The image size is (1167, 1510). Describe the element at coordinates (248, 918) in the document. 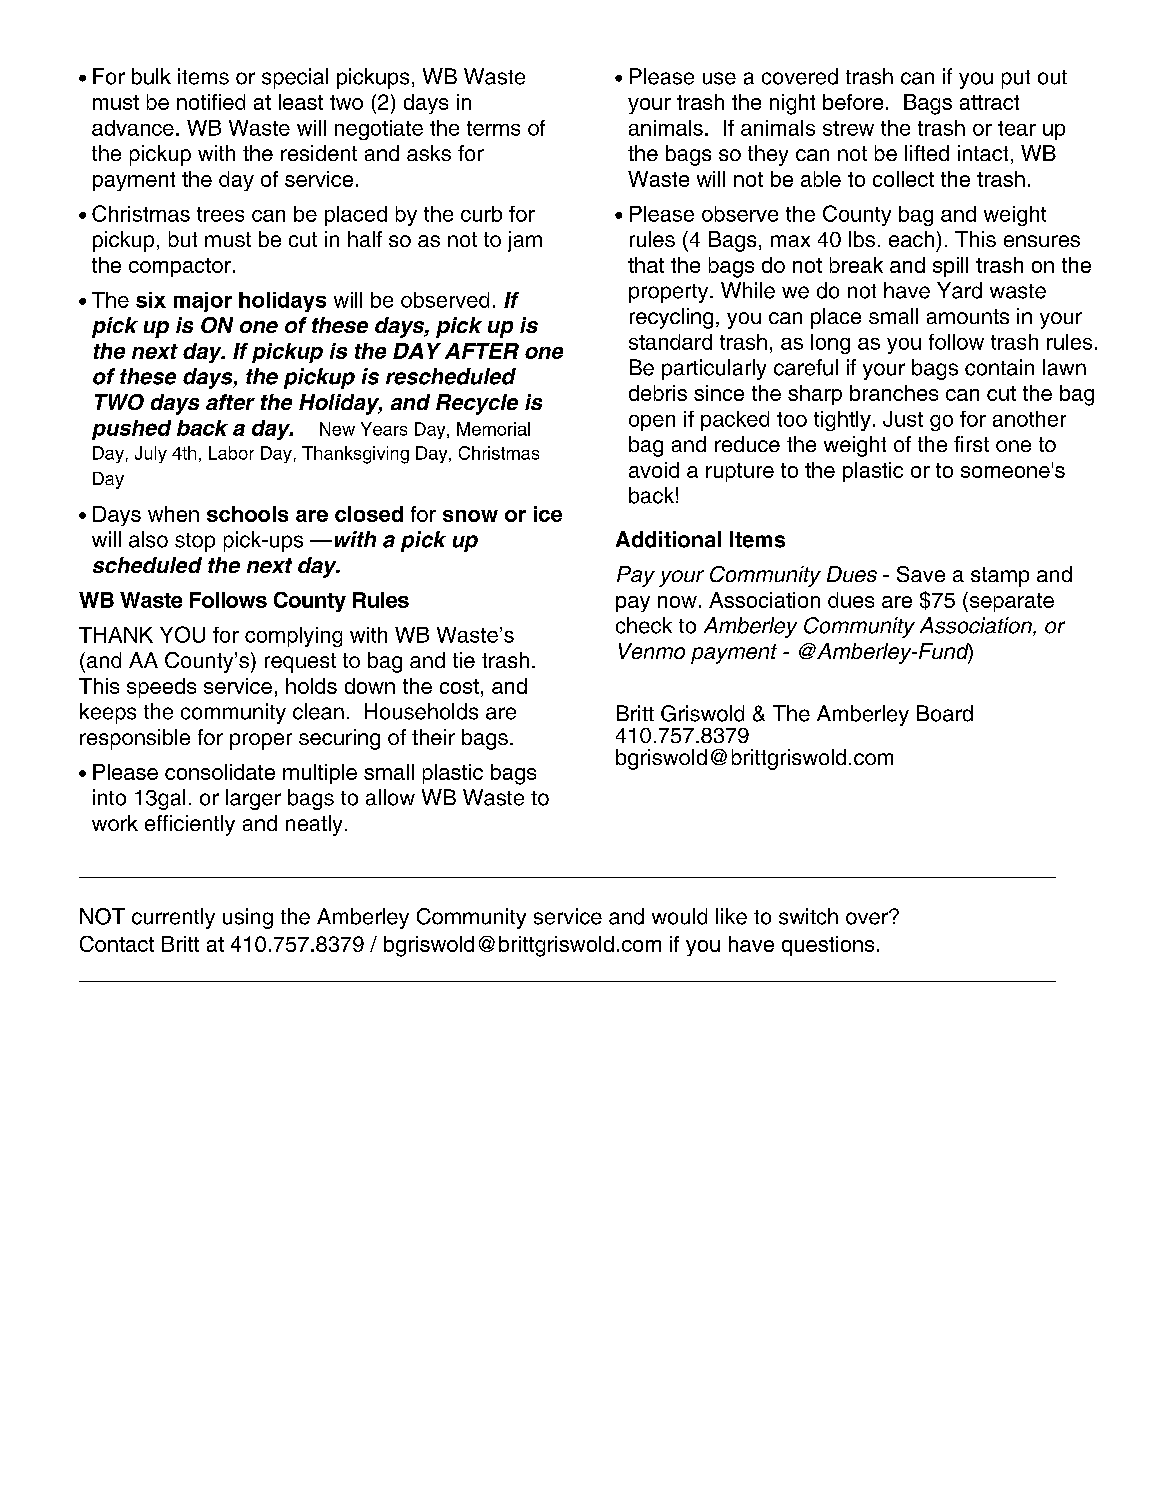

I see `using` at that location.
